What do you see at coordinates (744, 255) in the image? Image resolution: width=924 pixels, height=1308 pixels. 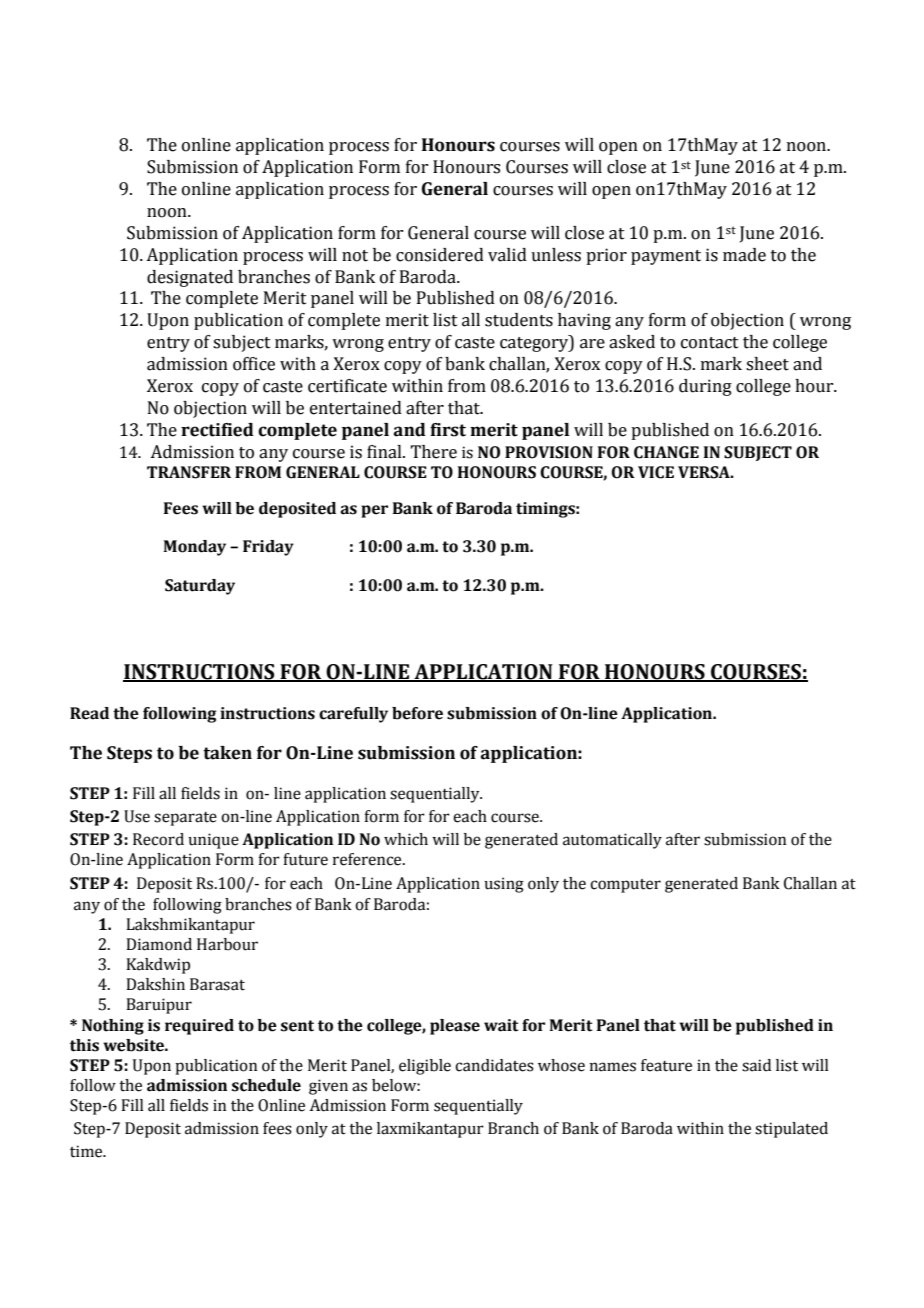 I see `made` at bounding box center [744, 255].
